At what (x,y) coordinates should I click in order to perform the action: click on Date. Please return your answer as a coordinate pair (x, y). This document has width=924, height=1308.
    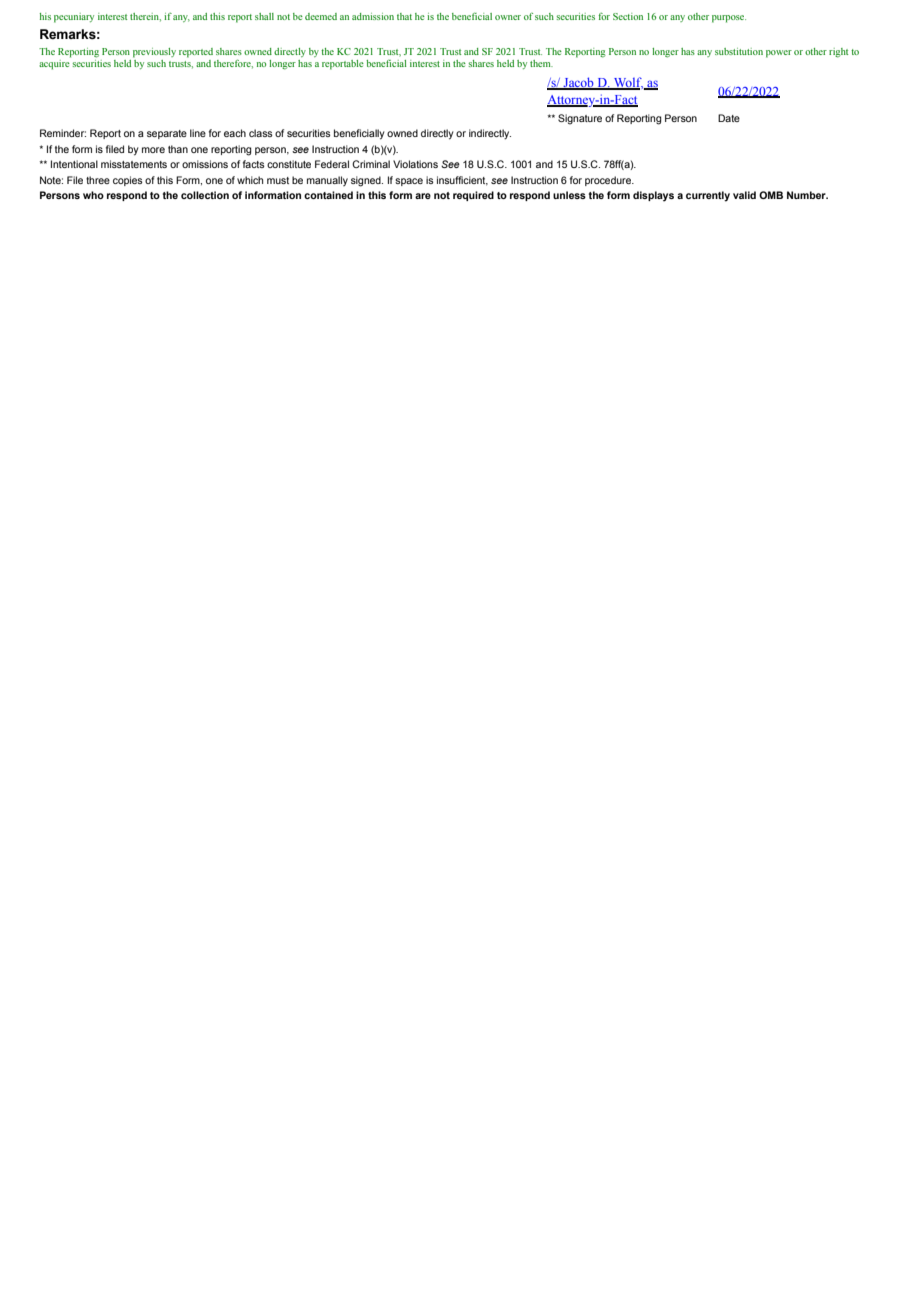
    Looking at the image, I should click on (729, 118).
